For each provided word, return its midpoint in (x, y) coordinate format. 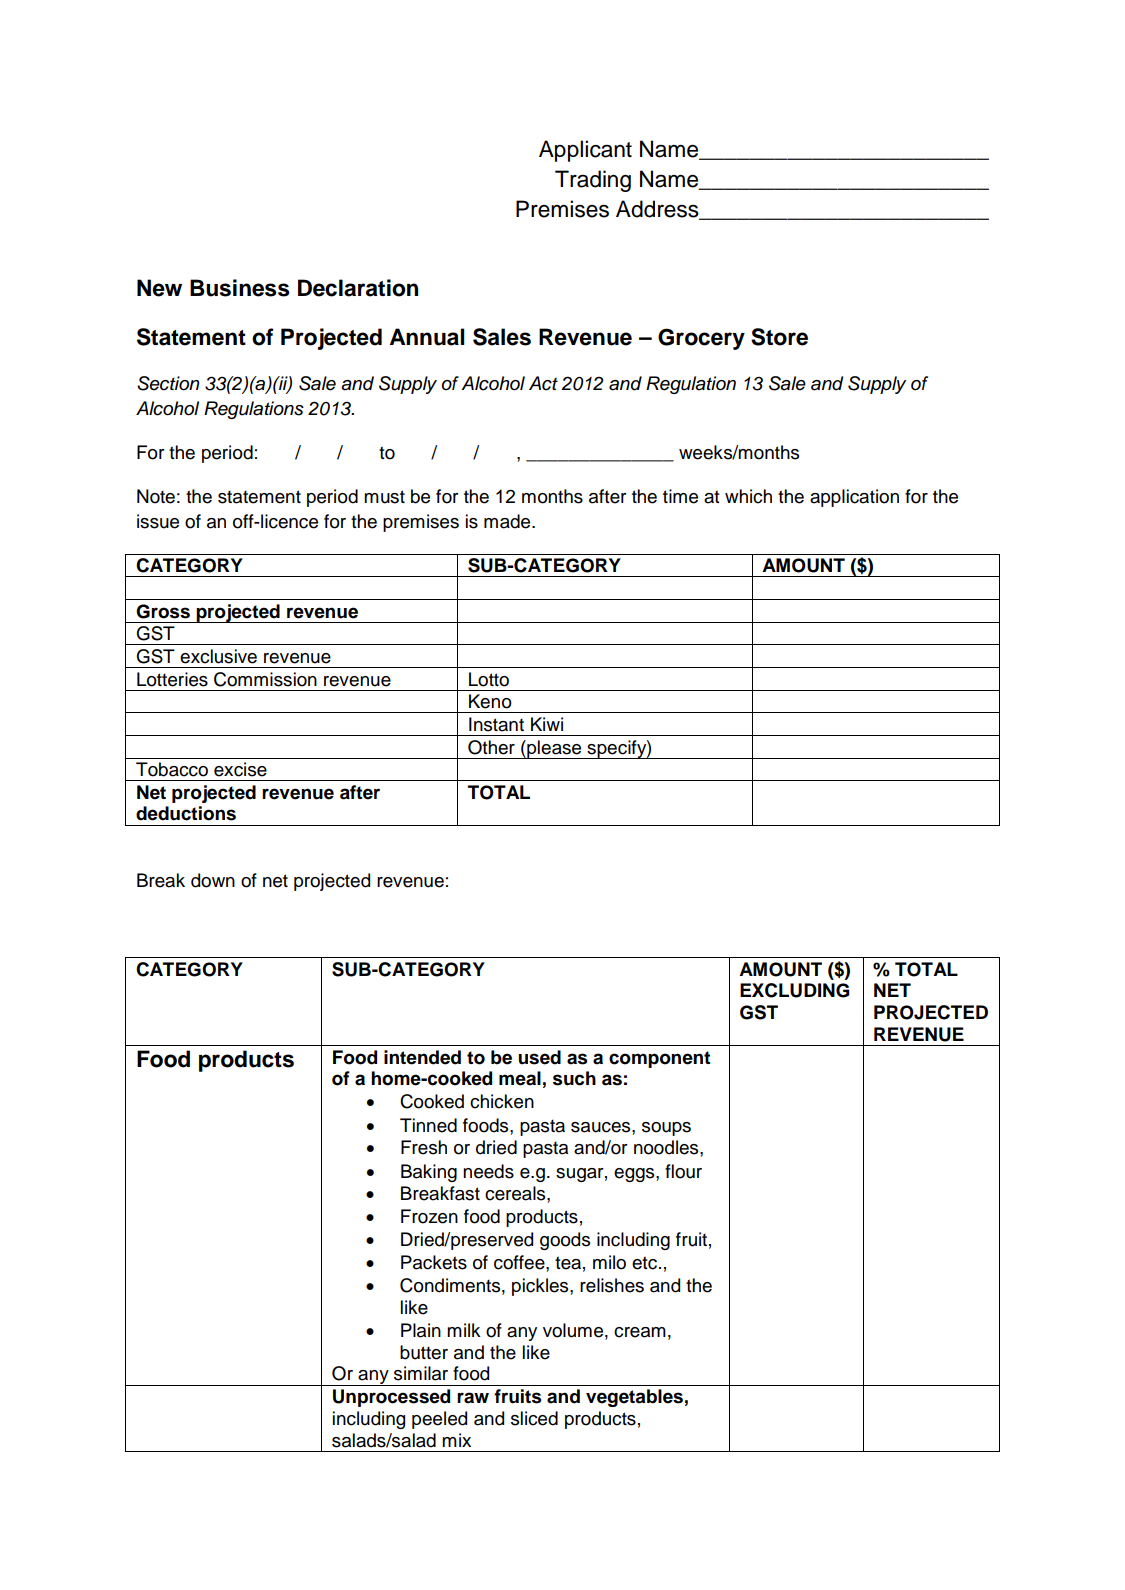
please (554, 749)
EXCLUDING (795, 990)
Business (239, 288)
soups (666, 1129)
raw (473, 1398)
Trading (593, 181)
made (508, 521)
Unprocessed (391, 1398)
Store (779, 337)
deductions (186, 813)
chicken (502, 1101)
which (748, 496)
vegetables (634, 1398)
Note (156, 496)
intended (422, 1057)
